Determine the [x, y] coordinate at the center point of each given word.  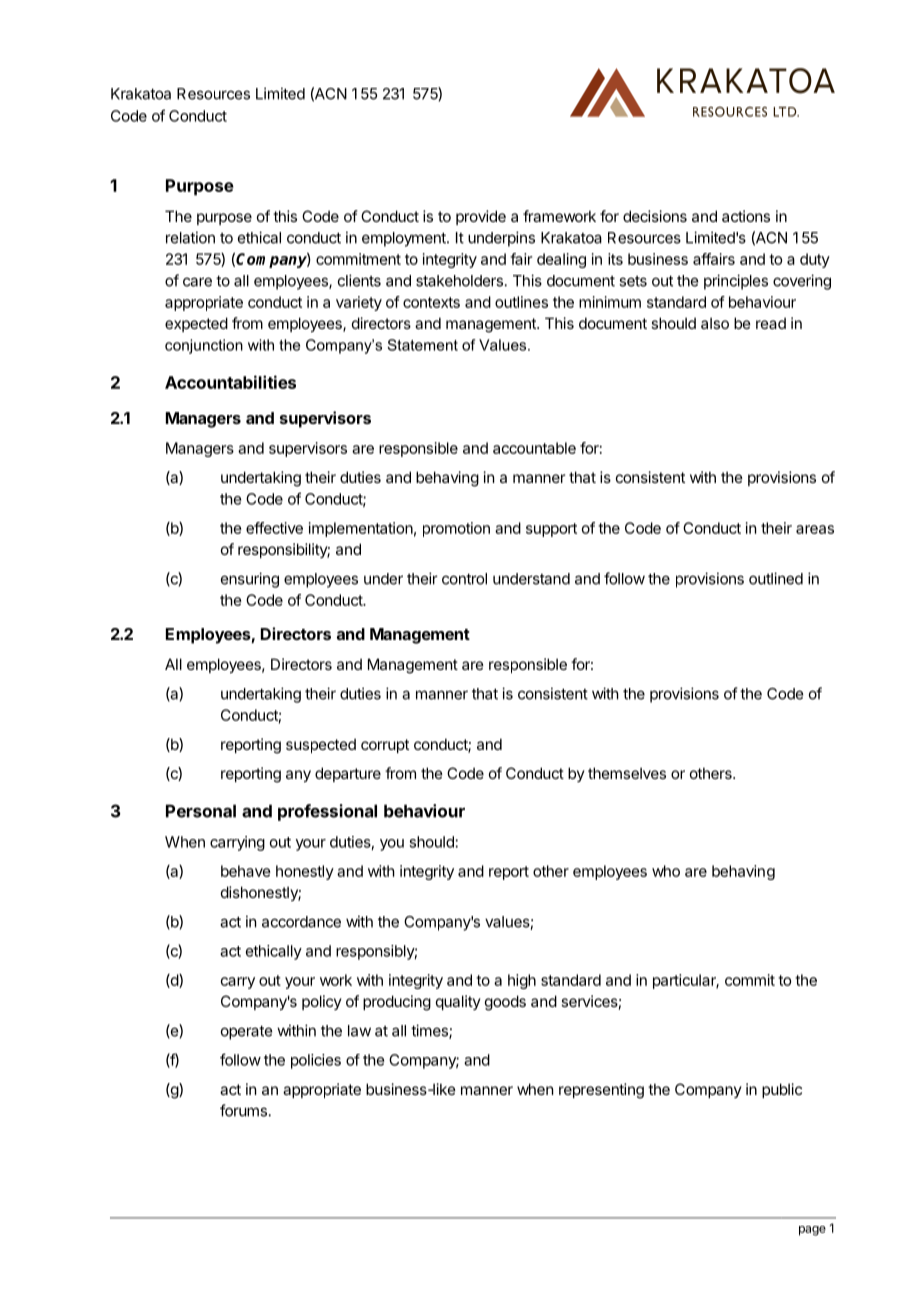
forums [243, 1110]
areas [815, 529]
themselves [627, 773]
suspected [321, 746]
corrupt [385, 746]
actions [746, 216]
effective [274, 528]
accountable [534, 448]
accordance [301, 922]
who [666, 871]
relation [190, 237]
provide [481, 217]
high [522, 981]
